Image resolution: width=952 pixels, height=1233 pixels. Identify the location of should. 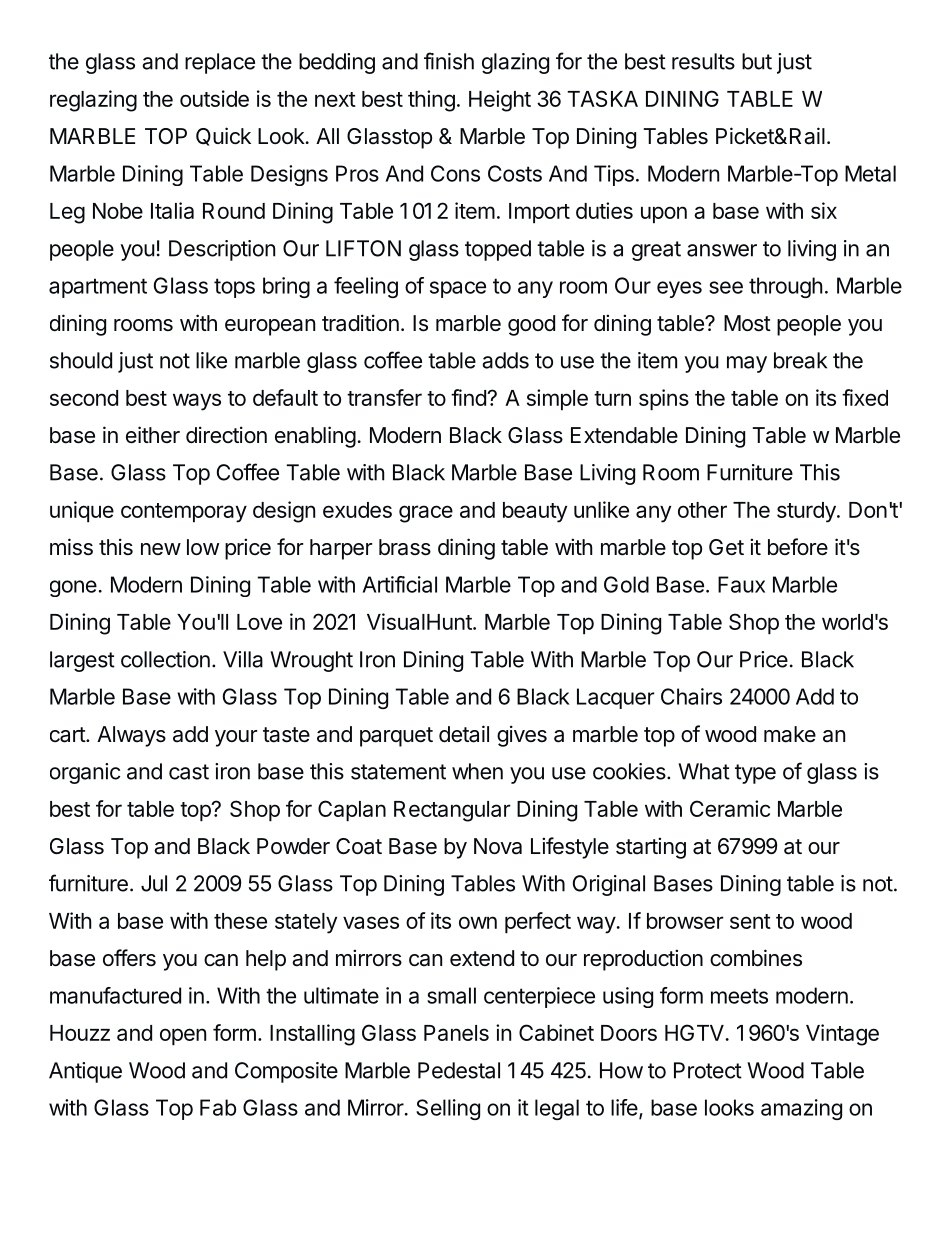
(81, 360).
